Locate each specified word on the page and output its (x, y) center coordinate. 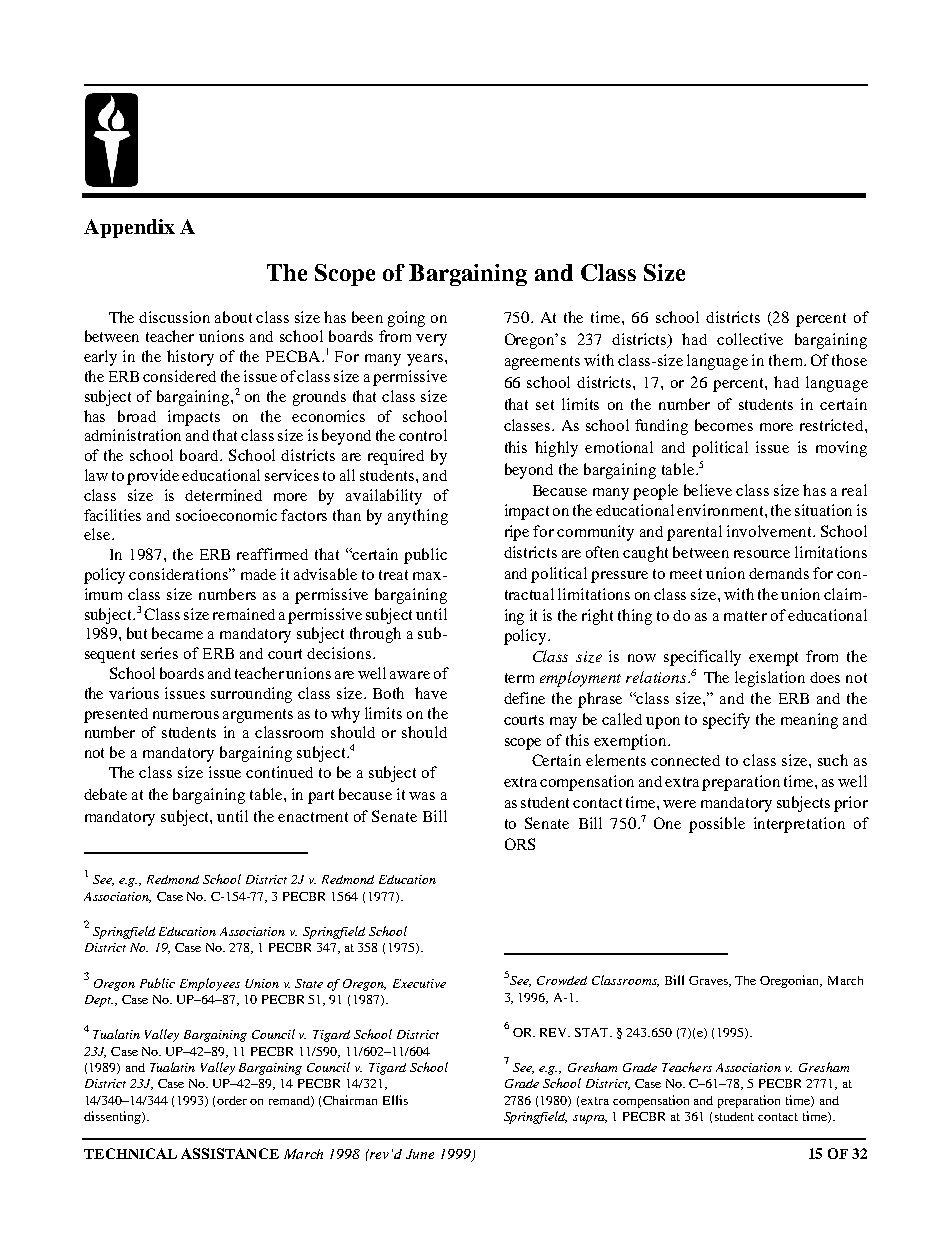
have (431, 693)
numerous (186, 715)
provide (153, 477)
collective (750, 339)
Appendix (129, 228)
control (423, 435)
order (232, 1100)
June (420, 1154)
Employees (210, 984)
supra (590, 1119)
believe (708, 490)
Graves (709, 981)
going (406, 319)
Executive (419, 983)
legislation (770, 679)
